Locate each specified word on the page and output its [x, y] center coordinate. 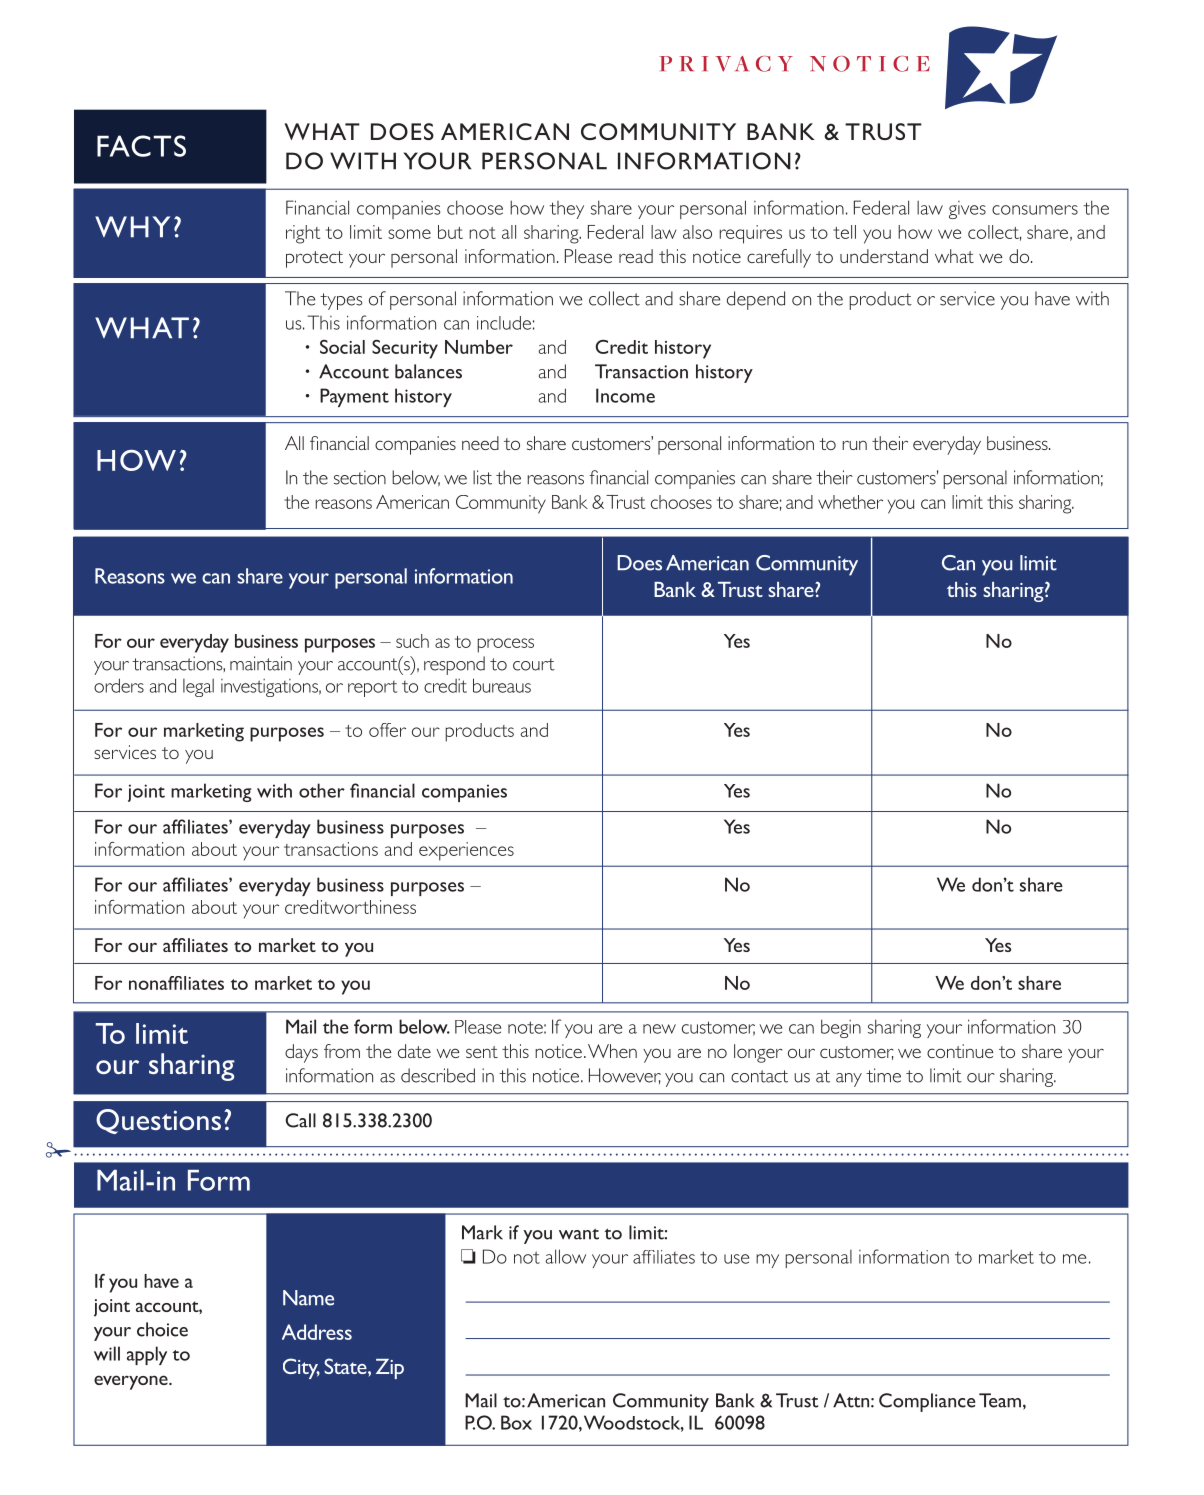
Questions [158, 1121]
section [360, 477]
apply [147, 1355]
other [322, 790]
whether [850, 502]
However [625, 1076]
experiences [466, 851]
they [566, 210]
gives [967, 210]
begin [841, 1028]
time [883, 1075]
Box [516, 1422]
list [482, 477]
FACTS [141, 146]
